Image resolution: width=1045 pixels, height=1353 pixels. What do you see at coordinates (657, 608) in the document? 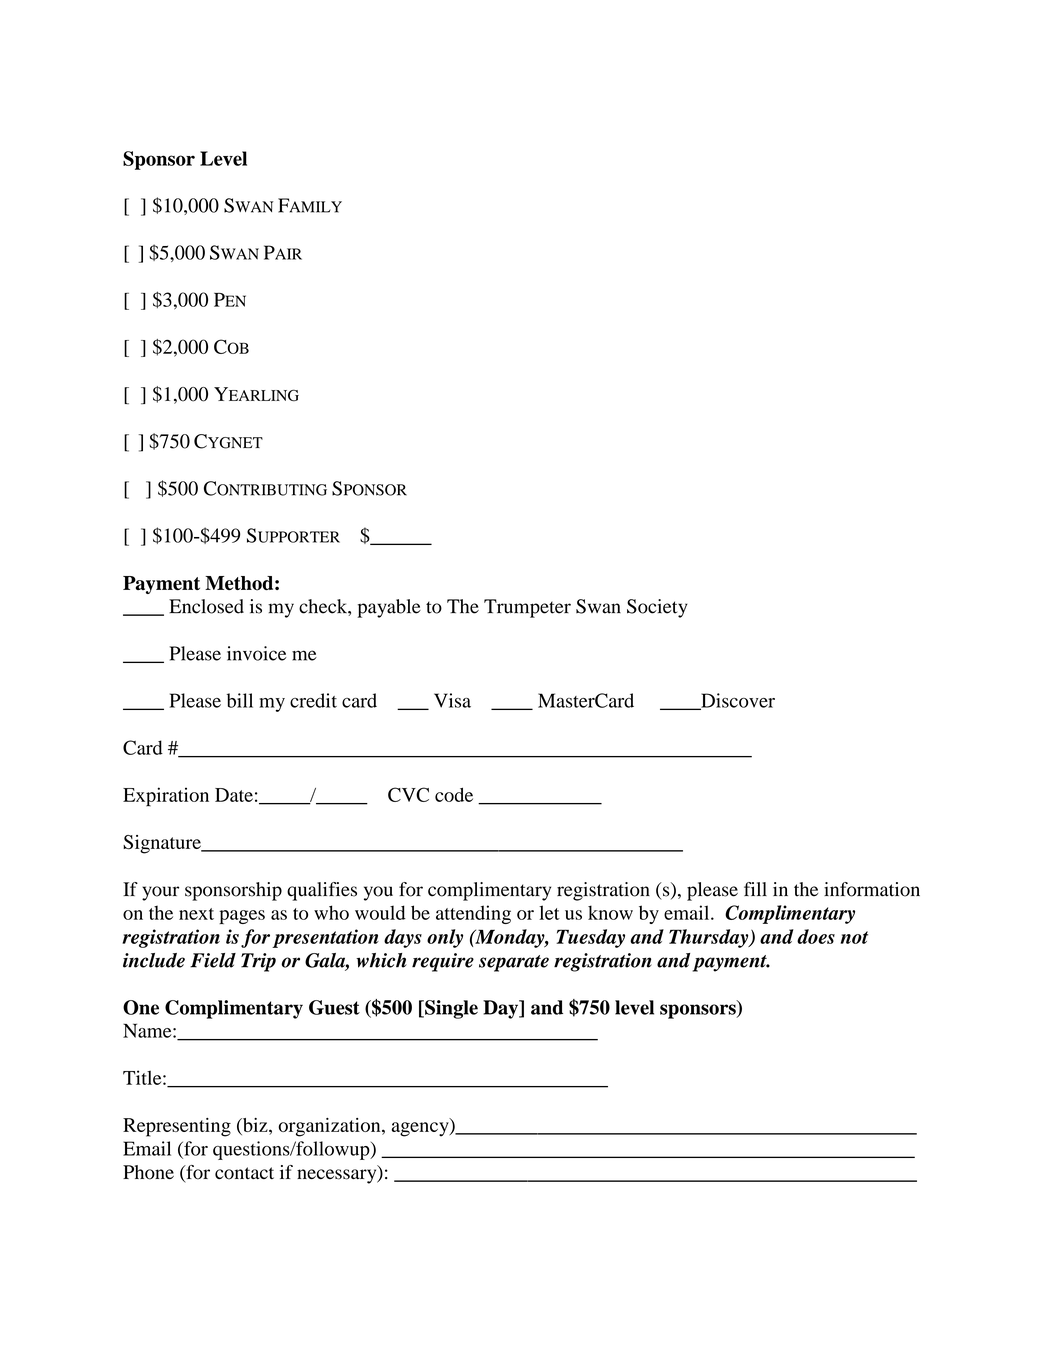
I see `Society` at bounding box center [657, 608].
